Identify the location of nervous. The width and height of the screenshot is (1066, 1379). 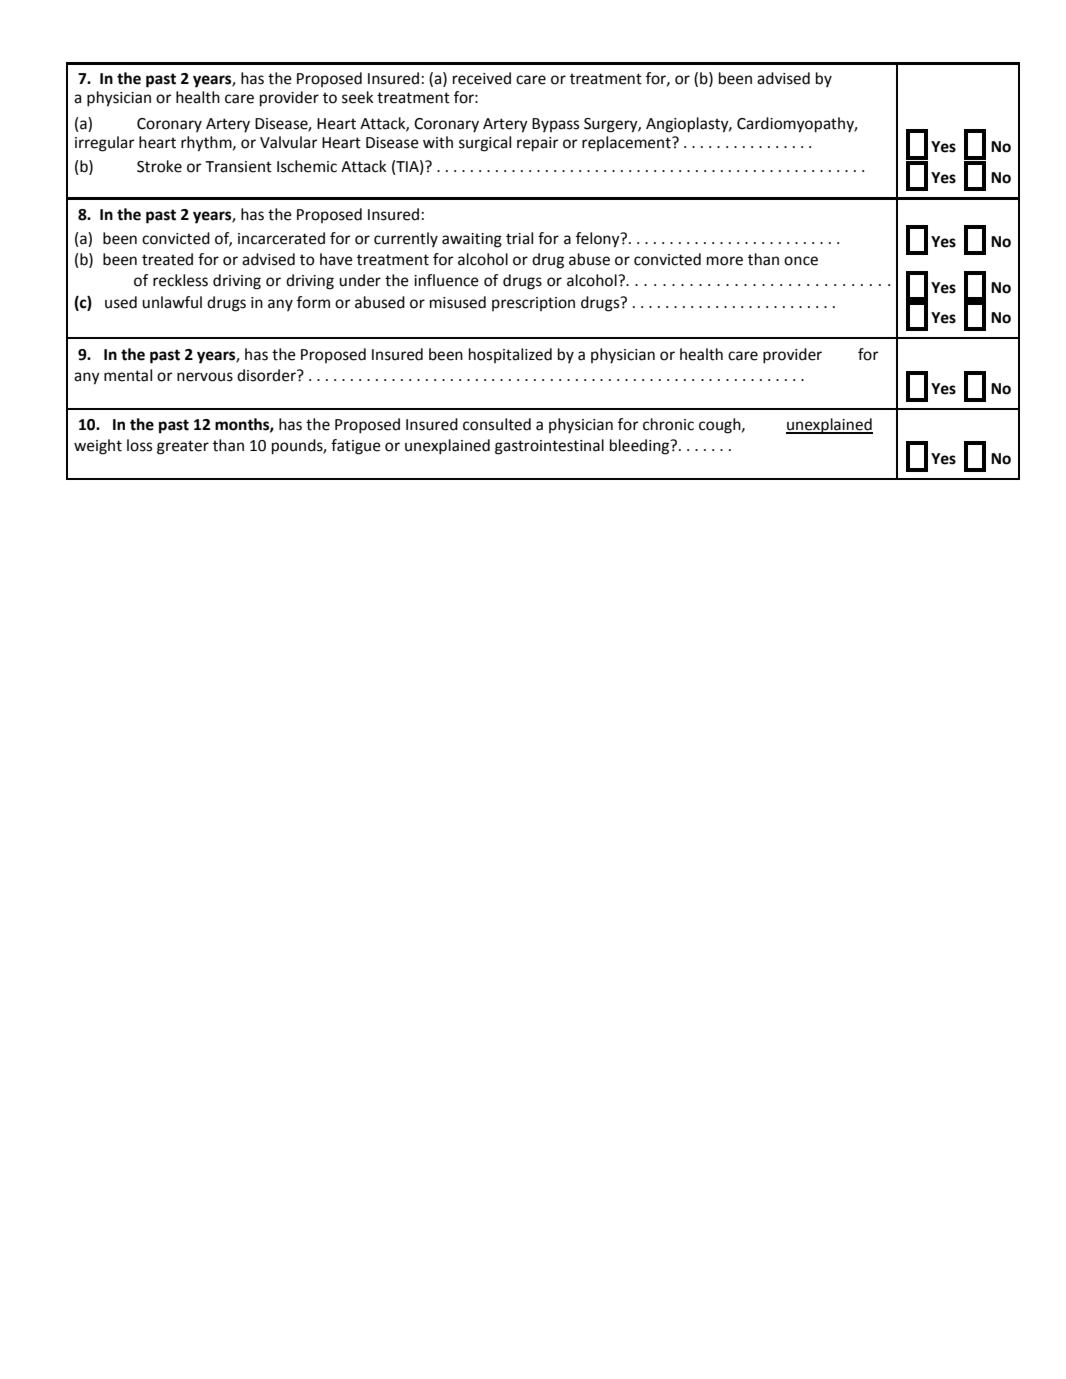
(205, 377).
